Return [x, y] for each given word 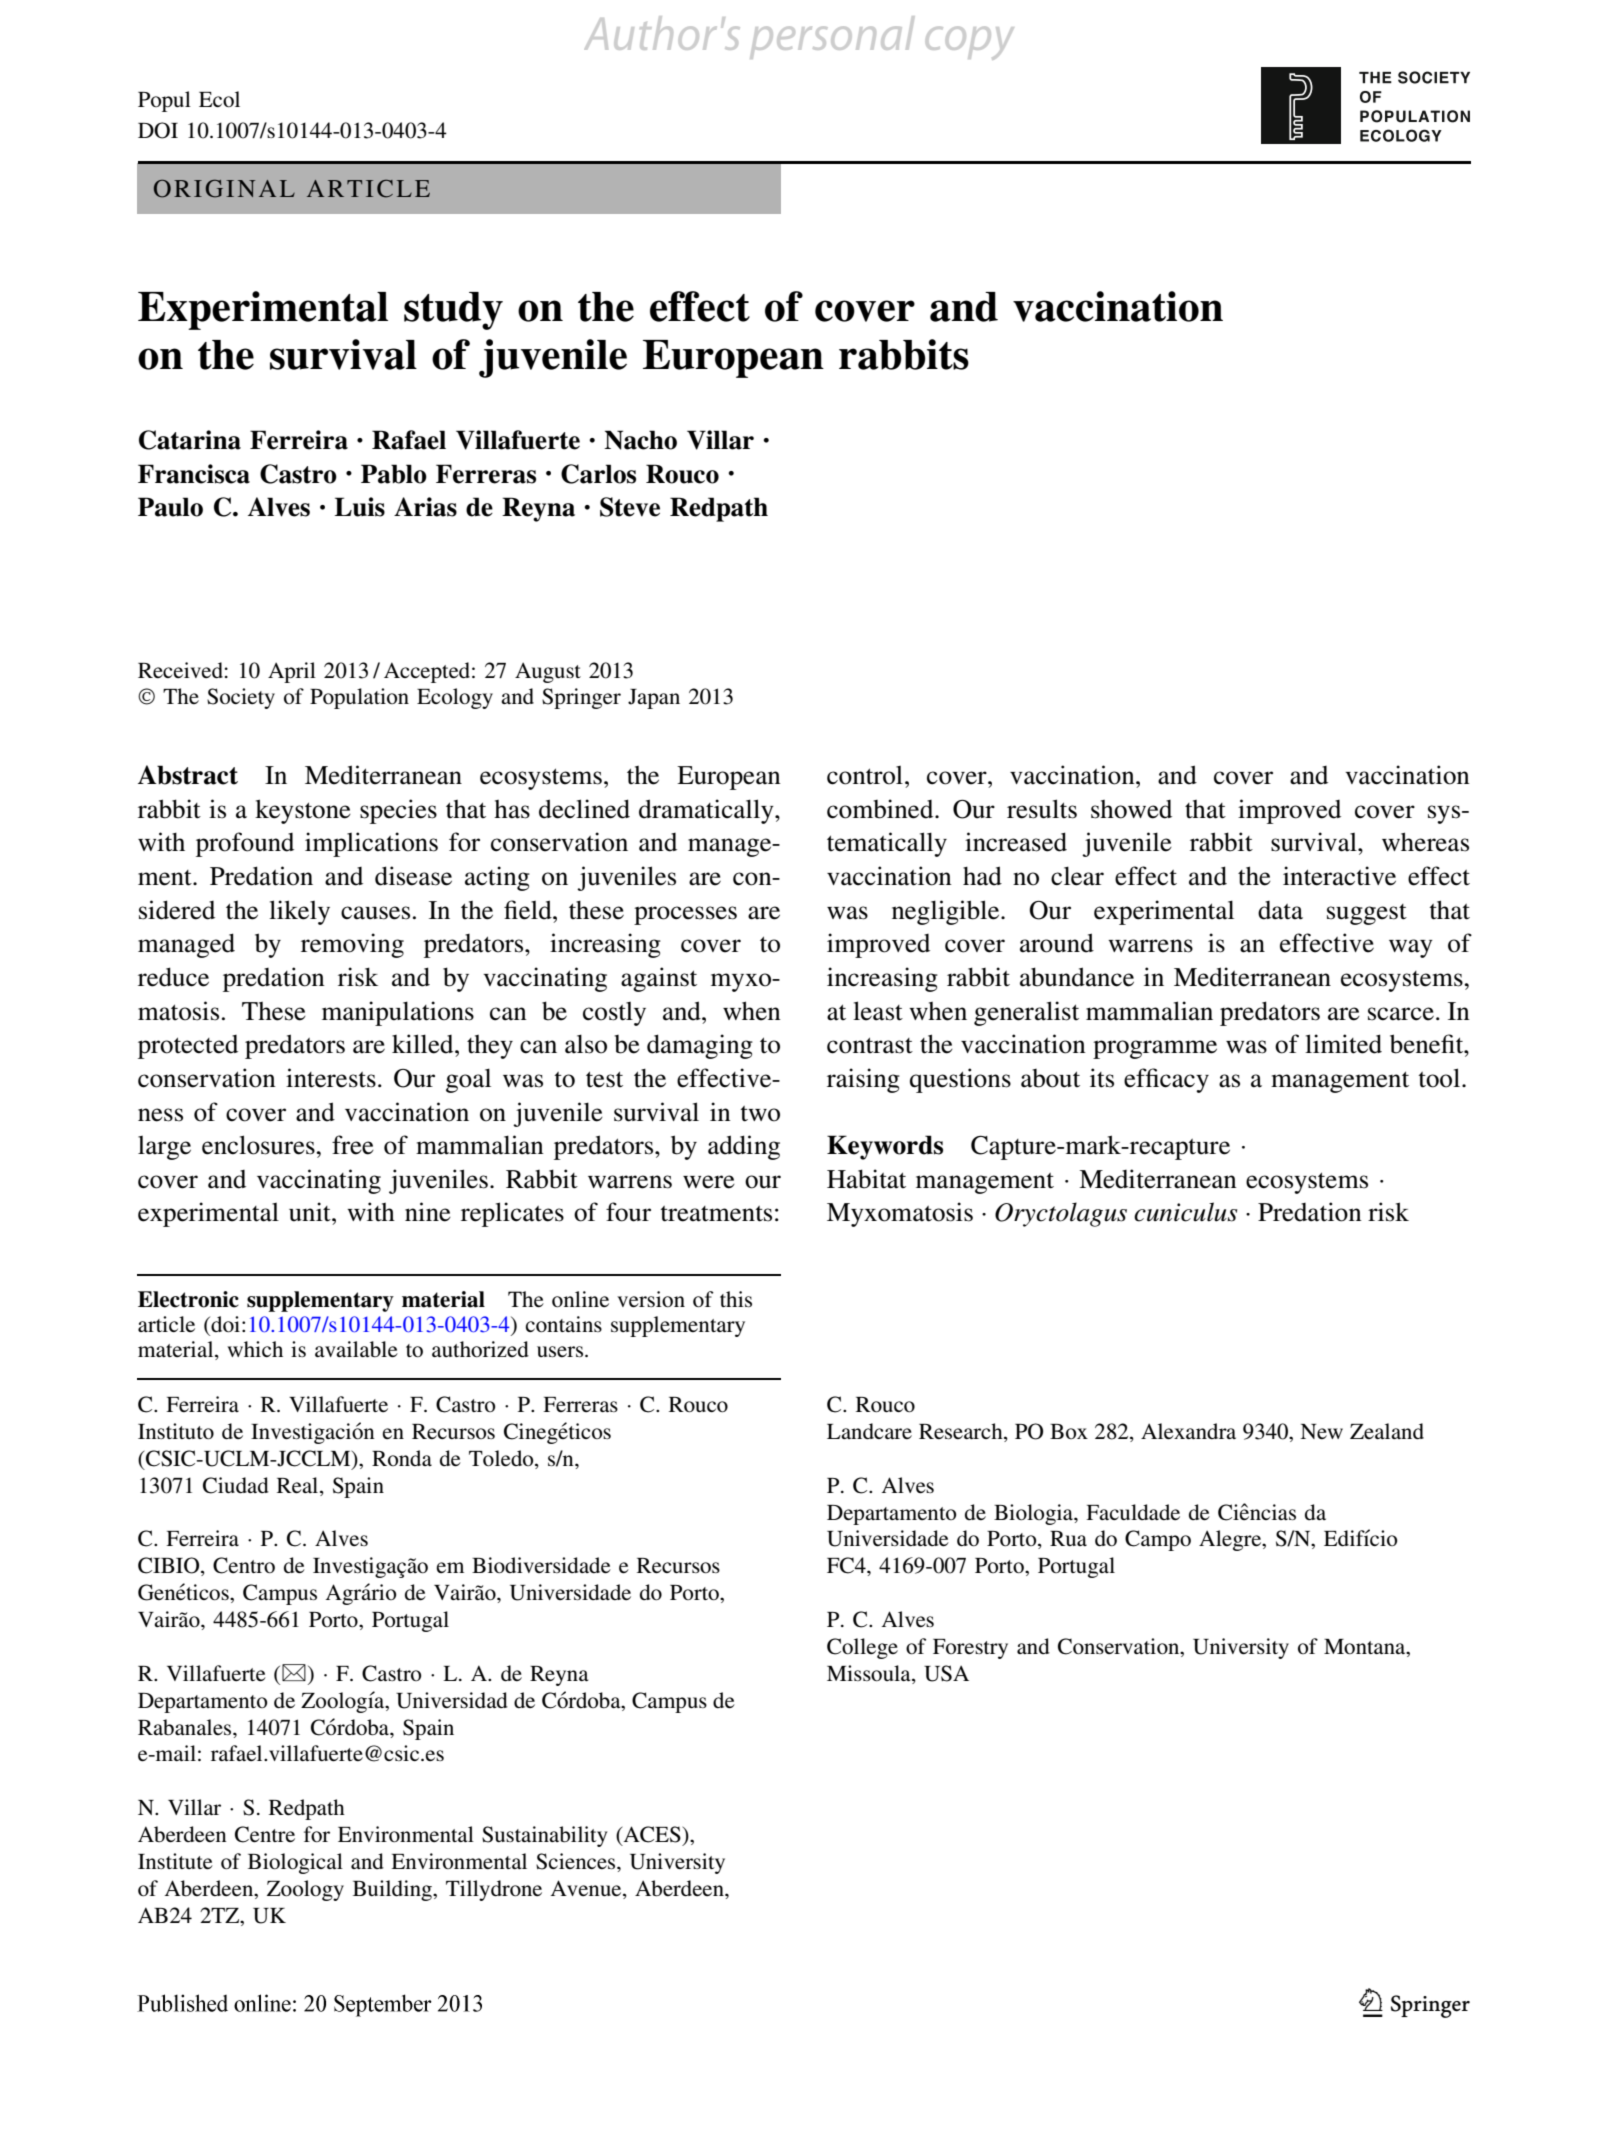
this [736, 1299]
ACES [652, 1835]
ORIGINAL [224, 188]
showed [1131, 809]
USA [946, 1673]
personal [832, 37]
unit [311, 1212]
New [1321, 1431]
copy [970, 43]
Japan [654, 699]
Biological [295, 1863]
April [292, 672]
